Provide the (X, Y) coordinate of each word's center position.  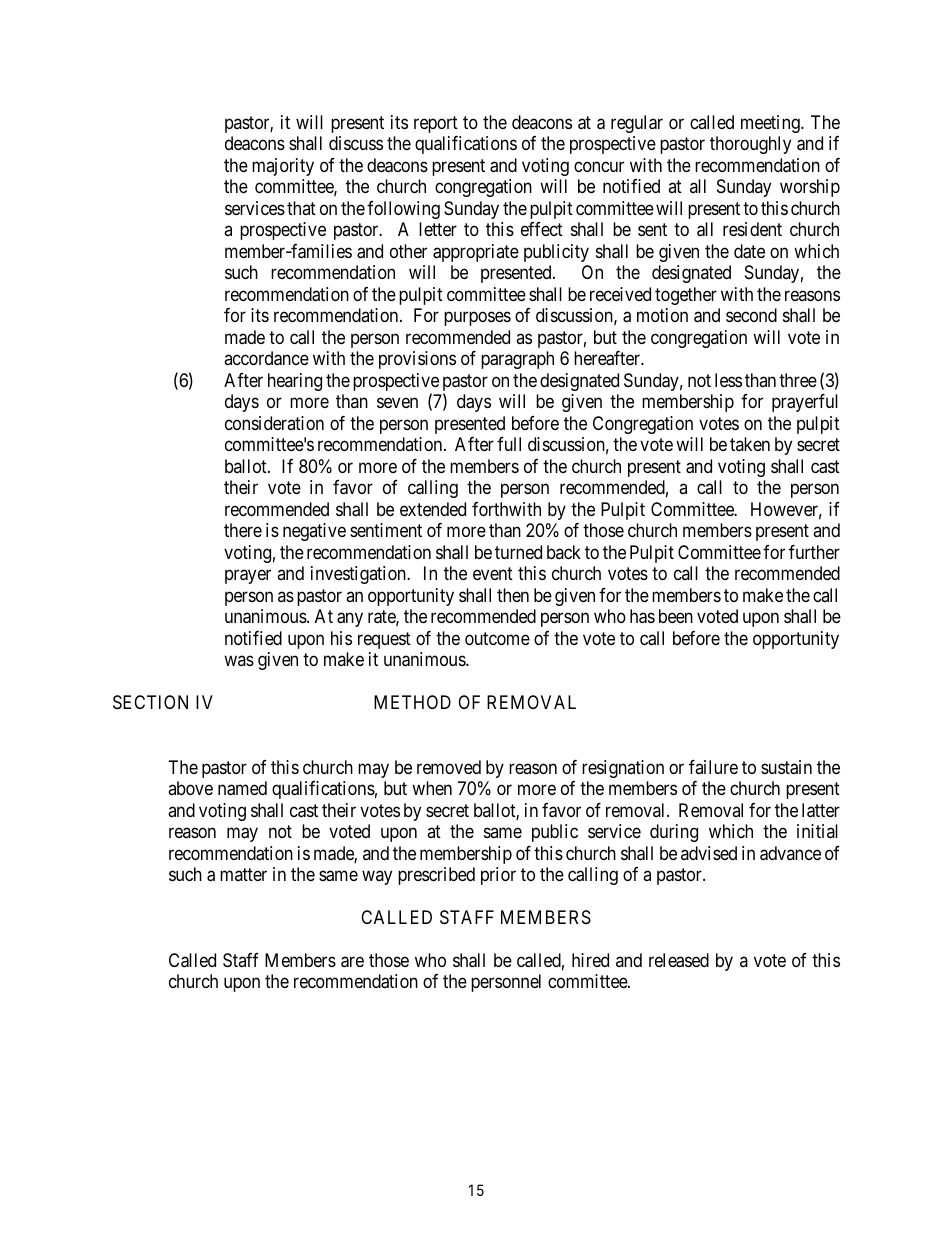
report (436, 124)
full (509, 444)
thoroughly (750, 145)
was (239, 661)
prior (498, 876)
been (676, 616)
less (728, 380)
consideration (274, 423)
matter (243, 874)
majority (283, 167)
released (679, 960)
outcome (497, 638)
